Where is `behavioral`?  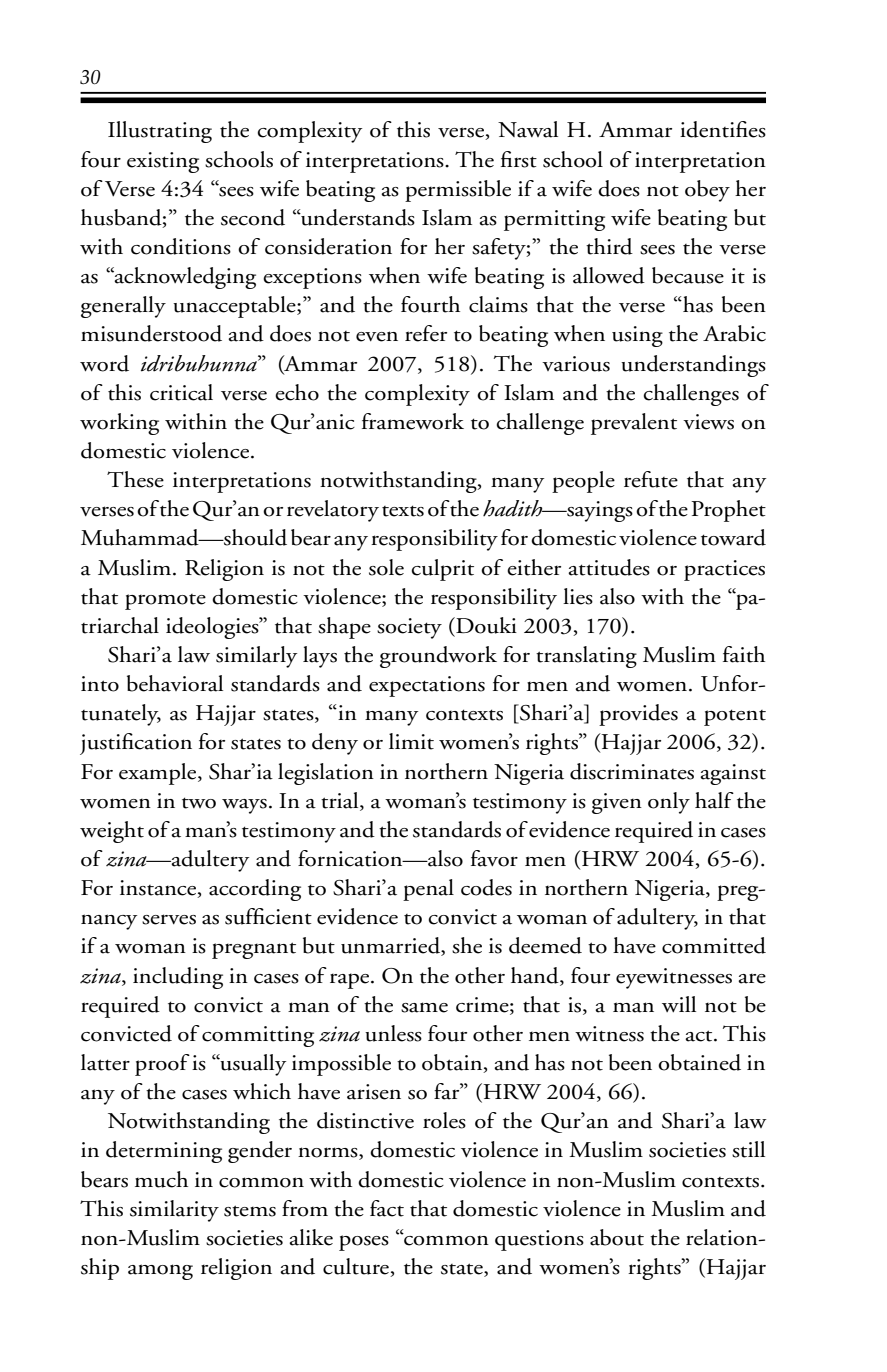 behavioral is located at coordinates (175, 683).
